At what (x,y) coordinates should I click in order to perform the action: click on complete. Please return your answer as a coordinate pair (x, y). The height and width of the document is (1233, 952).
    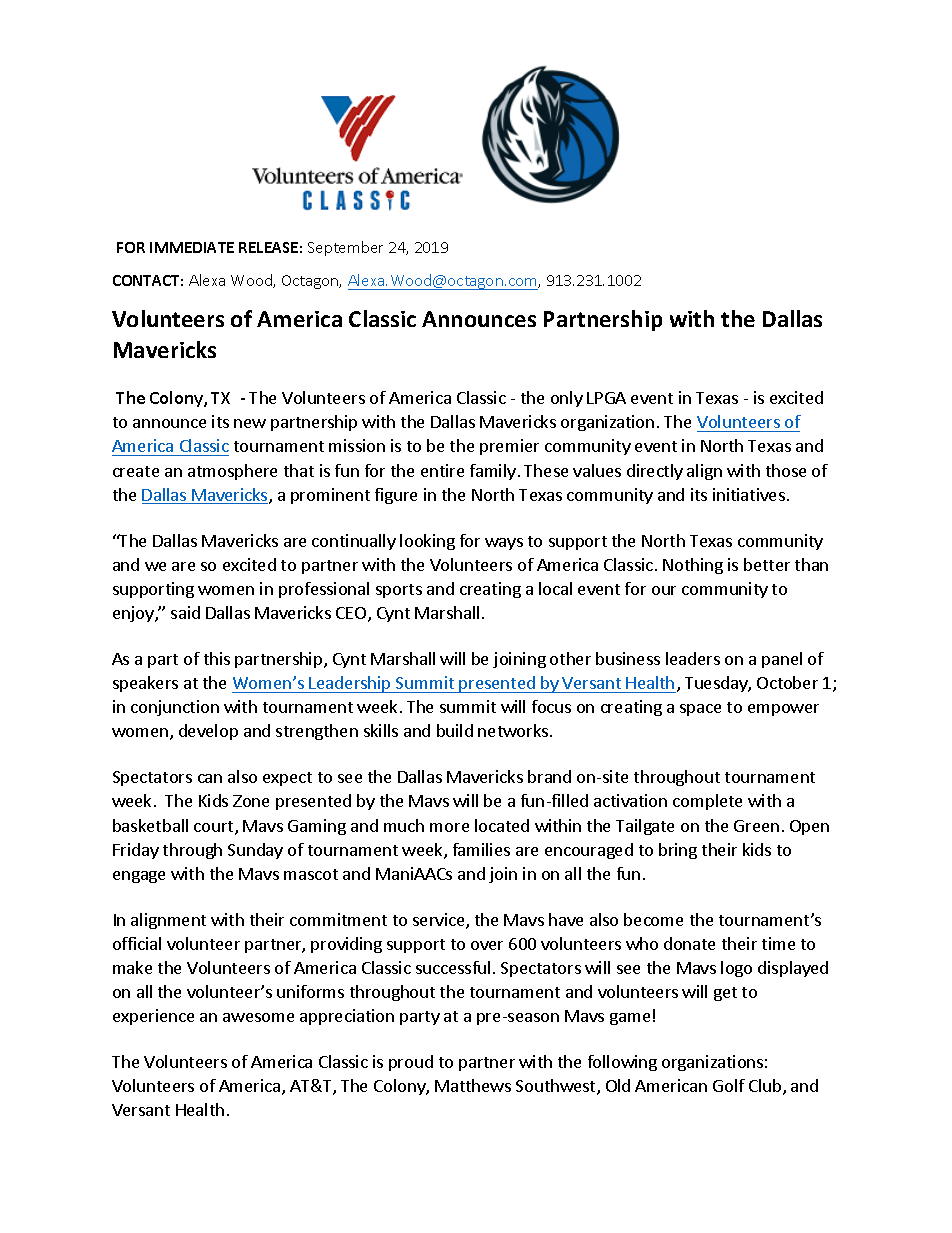
    Looking at the image, I should click on (707, 802).
